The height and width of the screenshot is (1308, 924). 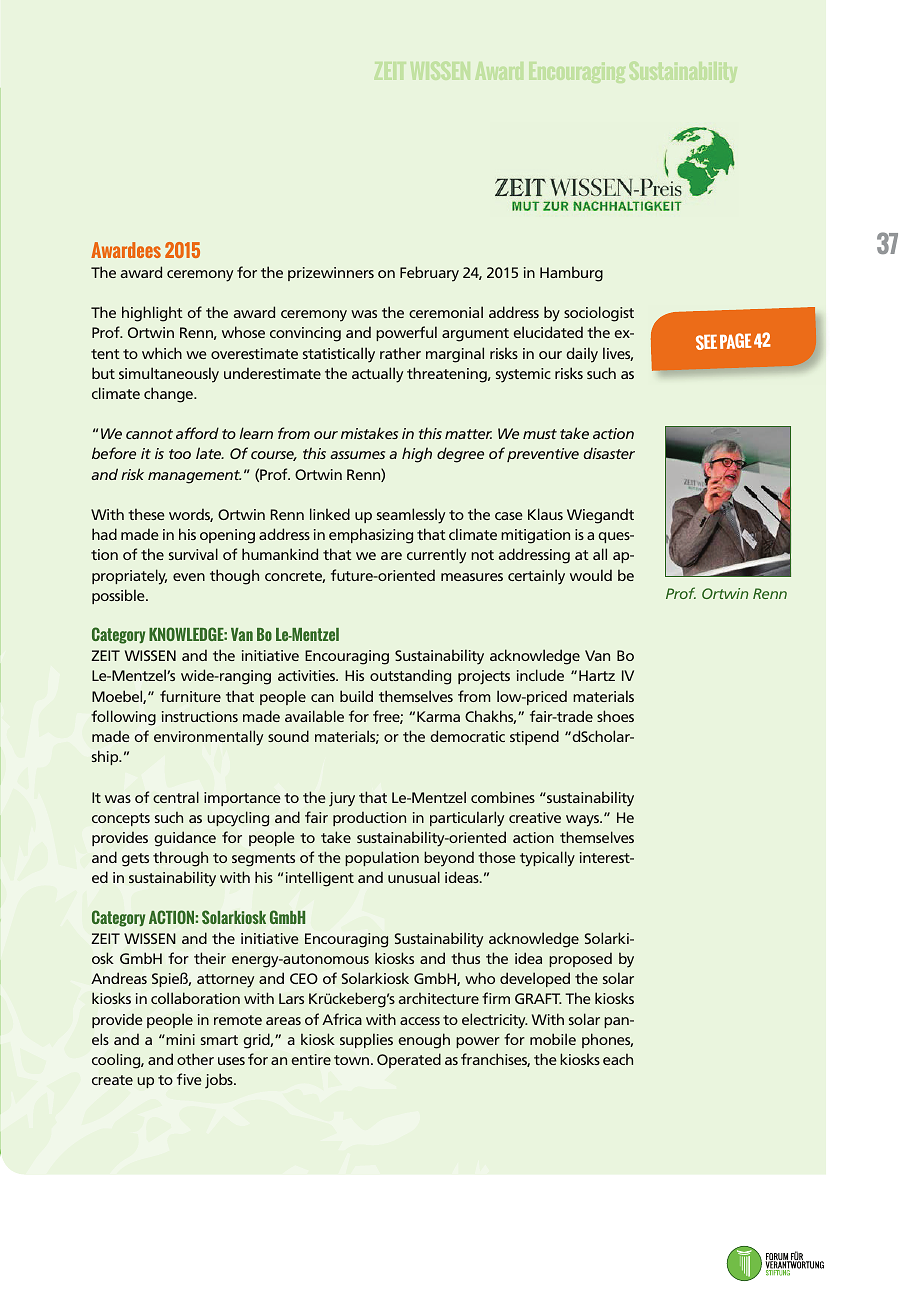 I want to click on intelligent, so click(x=320, y=879).
